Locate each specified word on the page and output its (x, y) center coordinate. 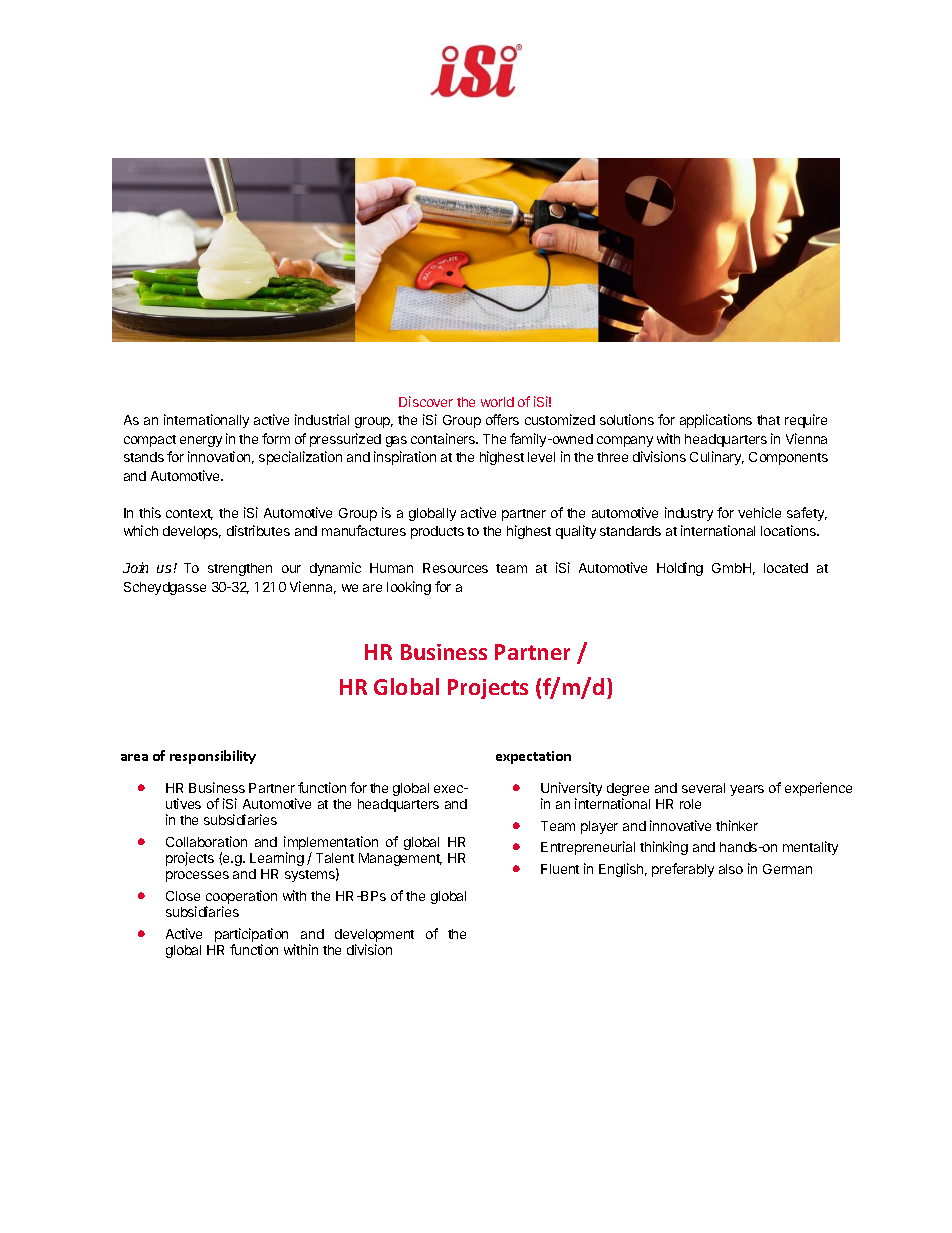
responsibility (213, 757)
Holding (680, 569)
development (374, 935)
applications (716, 421)
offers (502, 419)
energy (201, 441)
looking (409, 588)
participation (251, 935)
